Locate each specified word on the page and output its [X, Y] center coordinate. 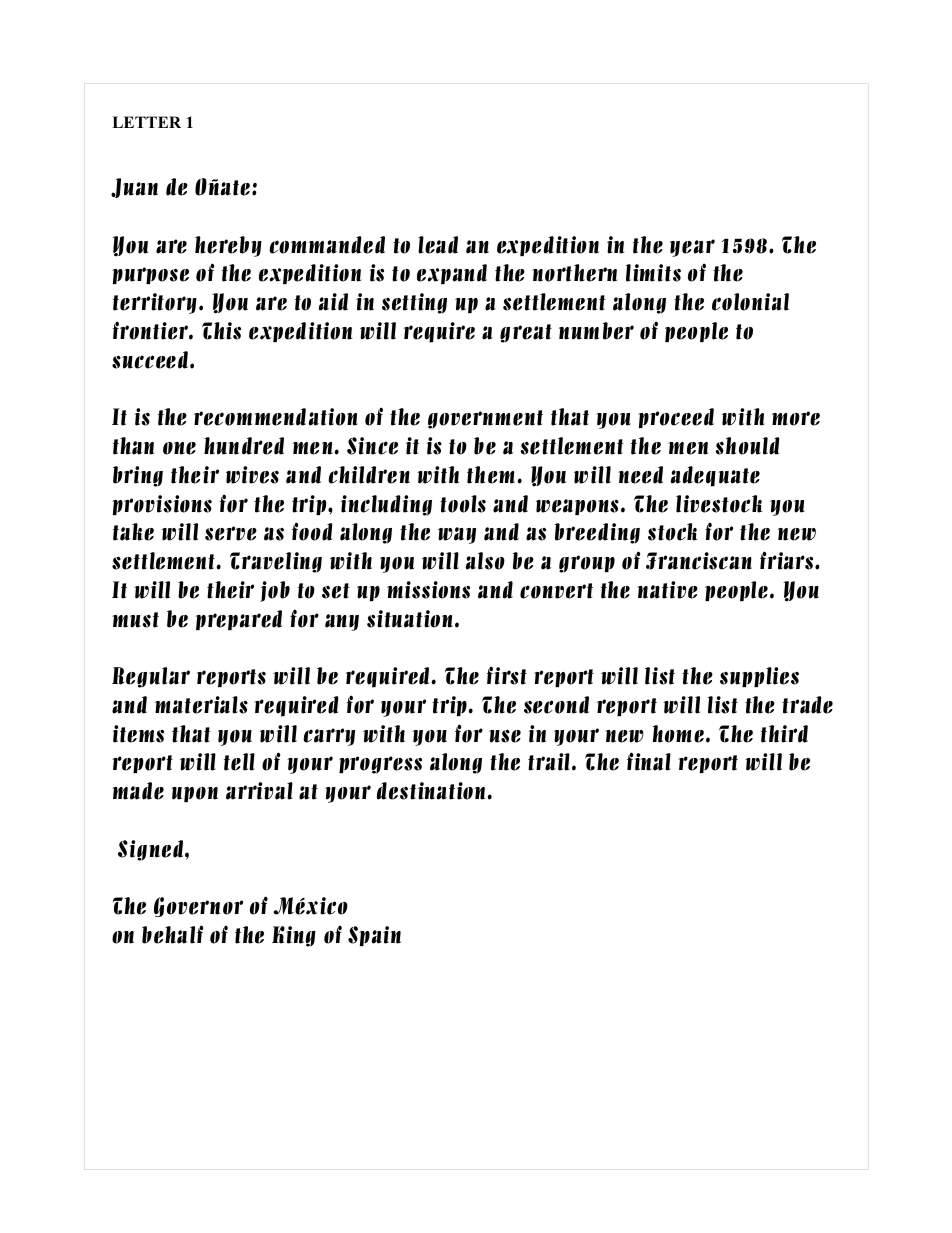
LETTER [146, 122]
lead [438, 245]
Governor [198, 907]
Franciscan [699, 561]
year [692, 248]
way [457, 535]
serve [231, 533]
